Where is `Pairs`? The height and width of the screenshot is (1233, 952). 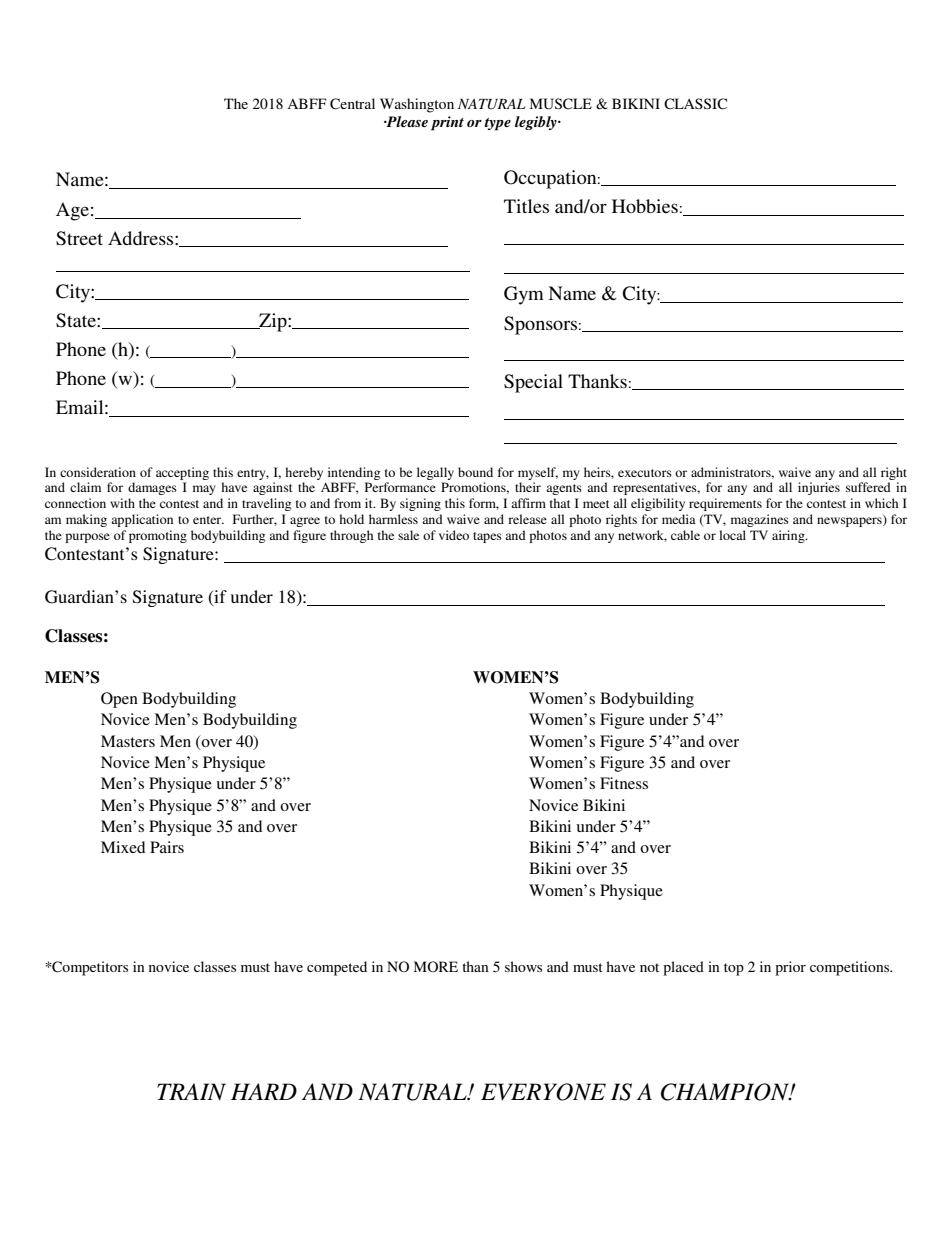
Pairs is located at coordinates (167, 847).
